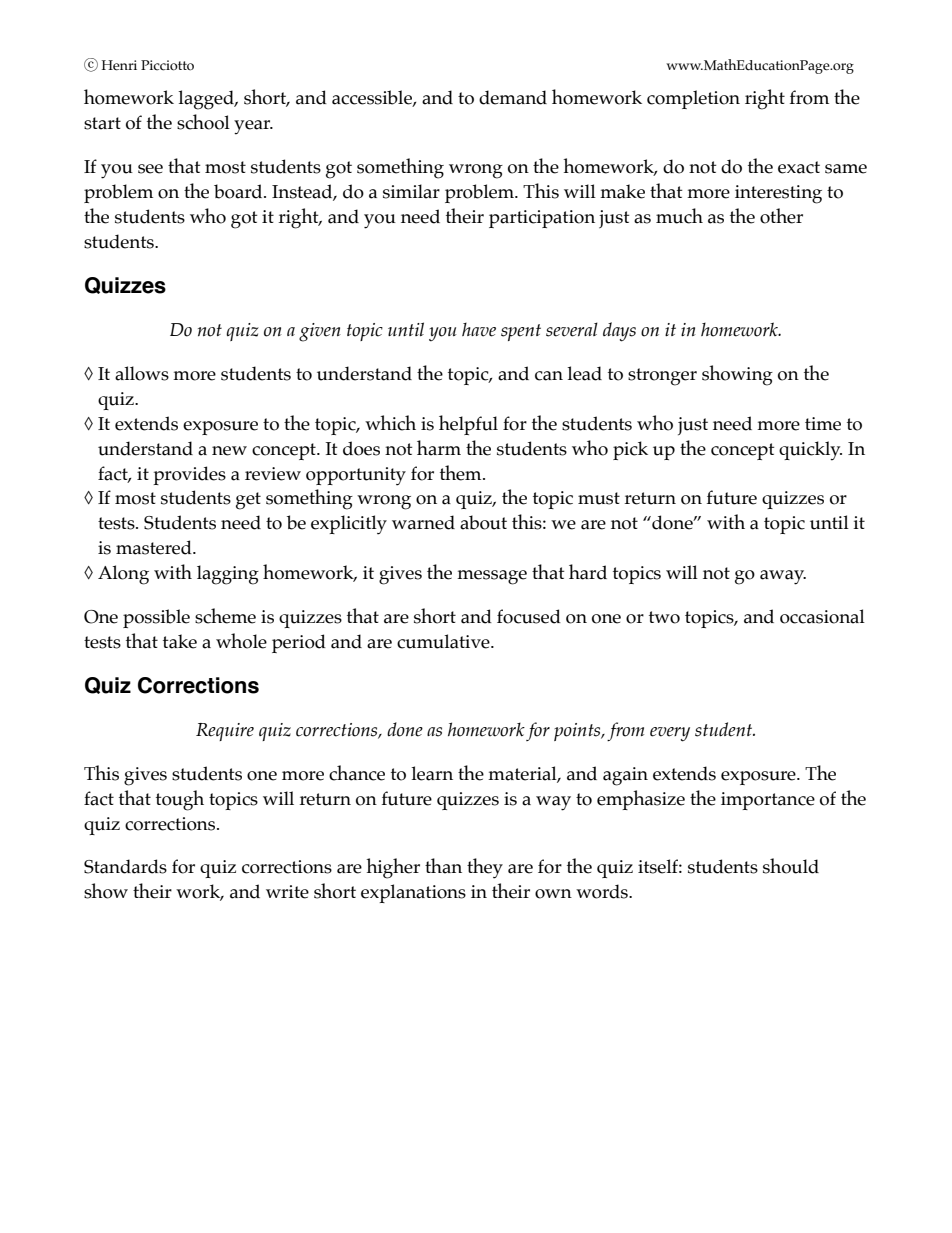  Describe the element at coordinates (189, 475) in the screenshot. I see `provides` at that location.
